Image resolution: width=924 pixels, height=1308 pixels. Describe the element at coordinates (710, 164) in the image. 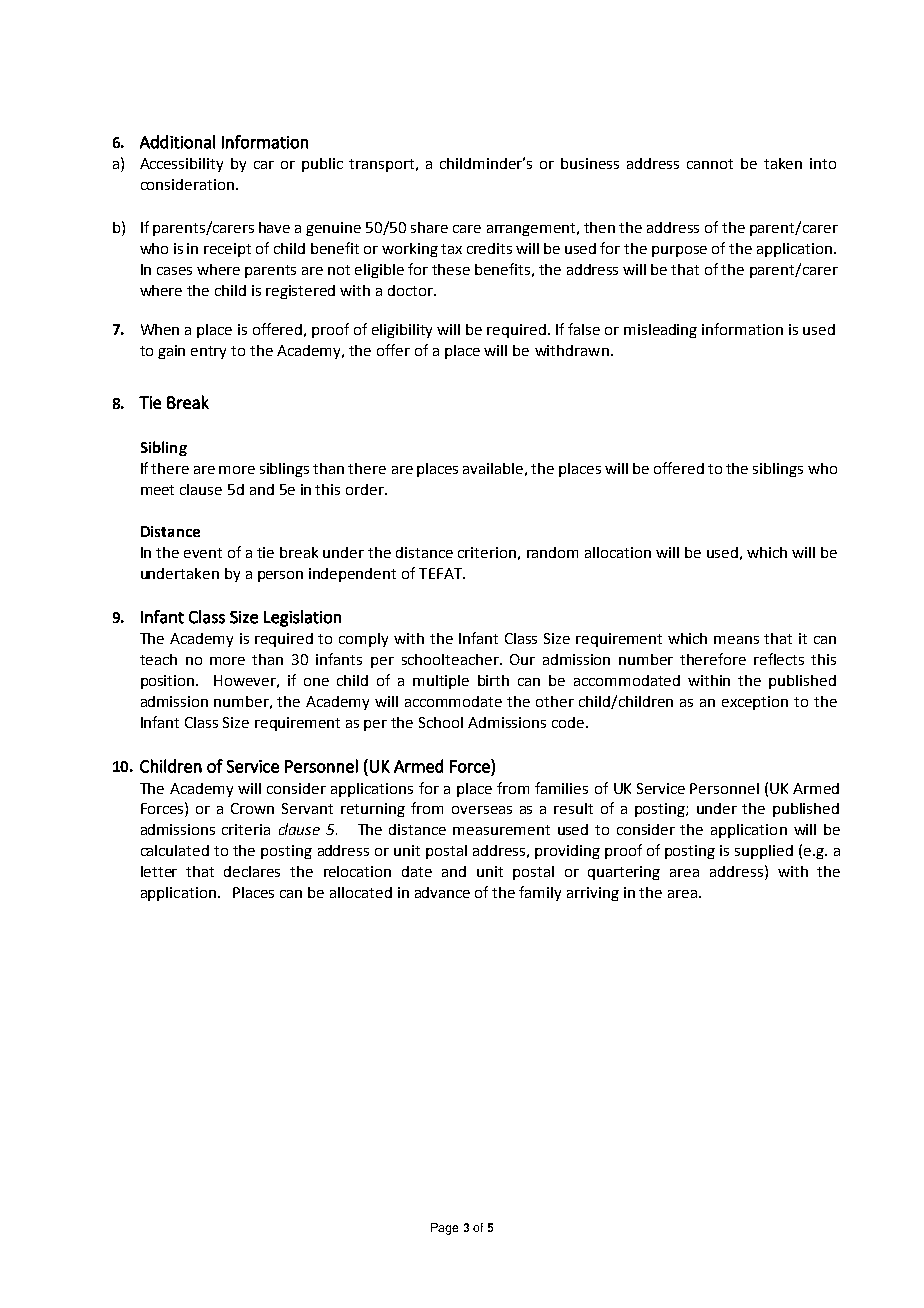

I see `cannot` at that location.
